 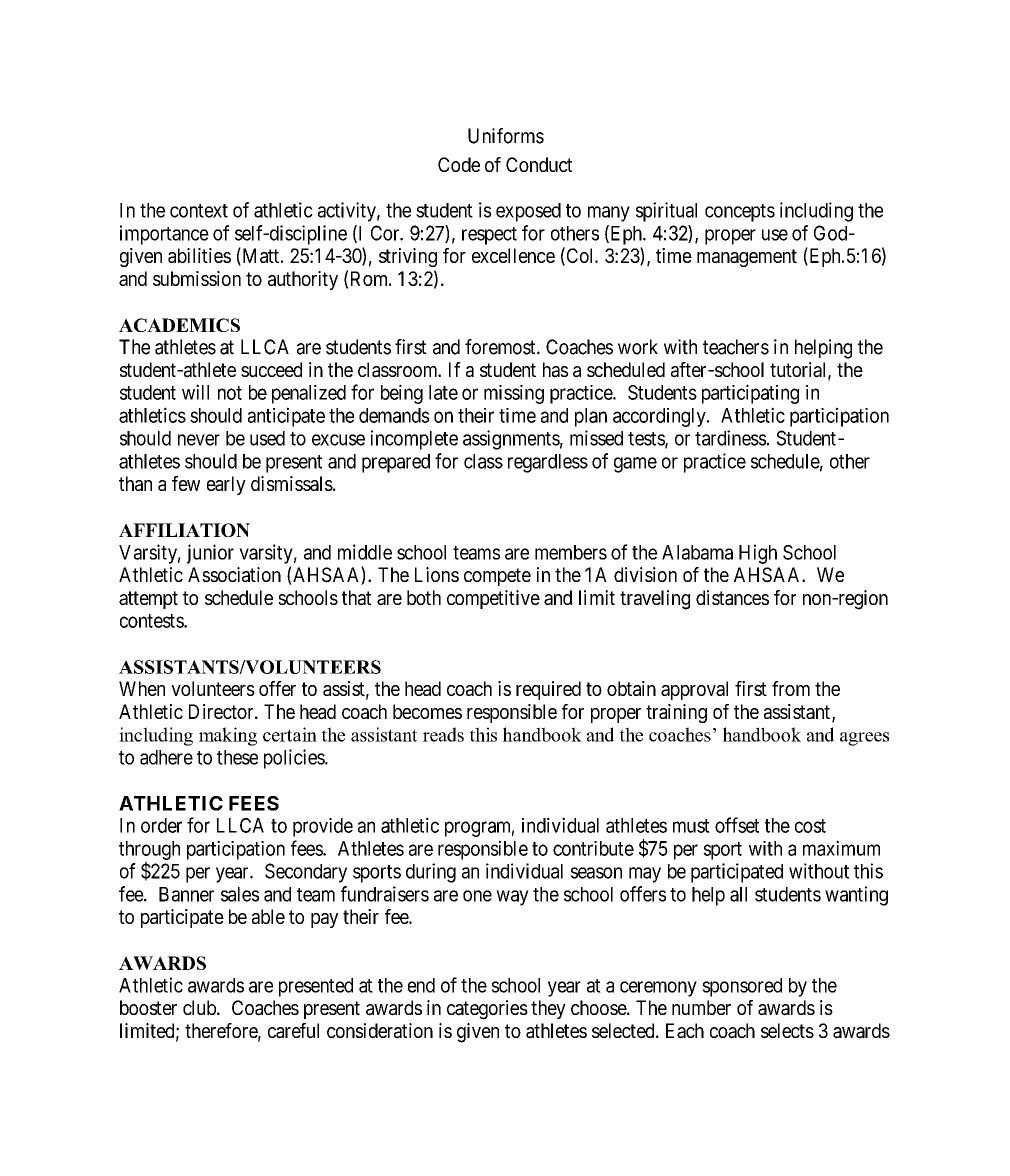 I want to click on compete, so click(x=497, y=577).
